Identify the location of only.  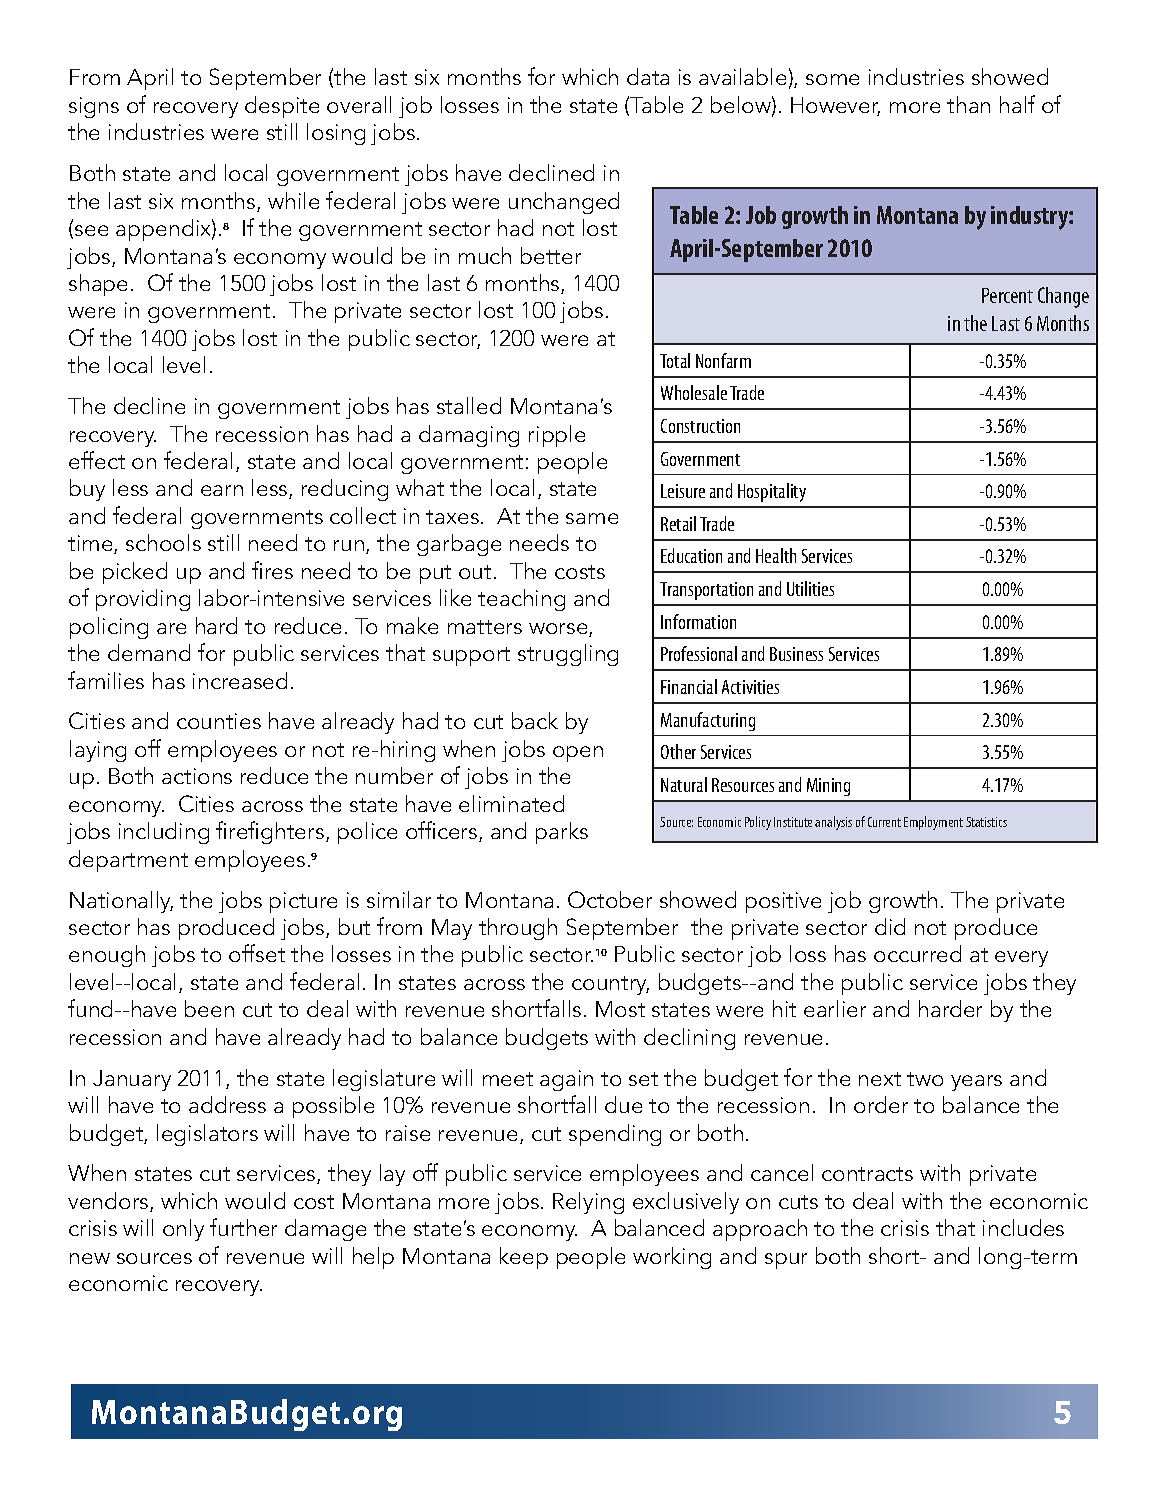
(183, 1230).
